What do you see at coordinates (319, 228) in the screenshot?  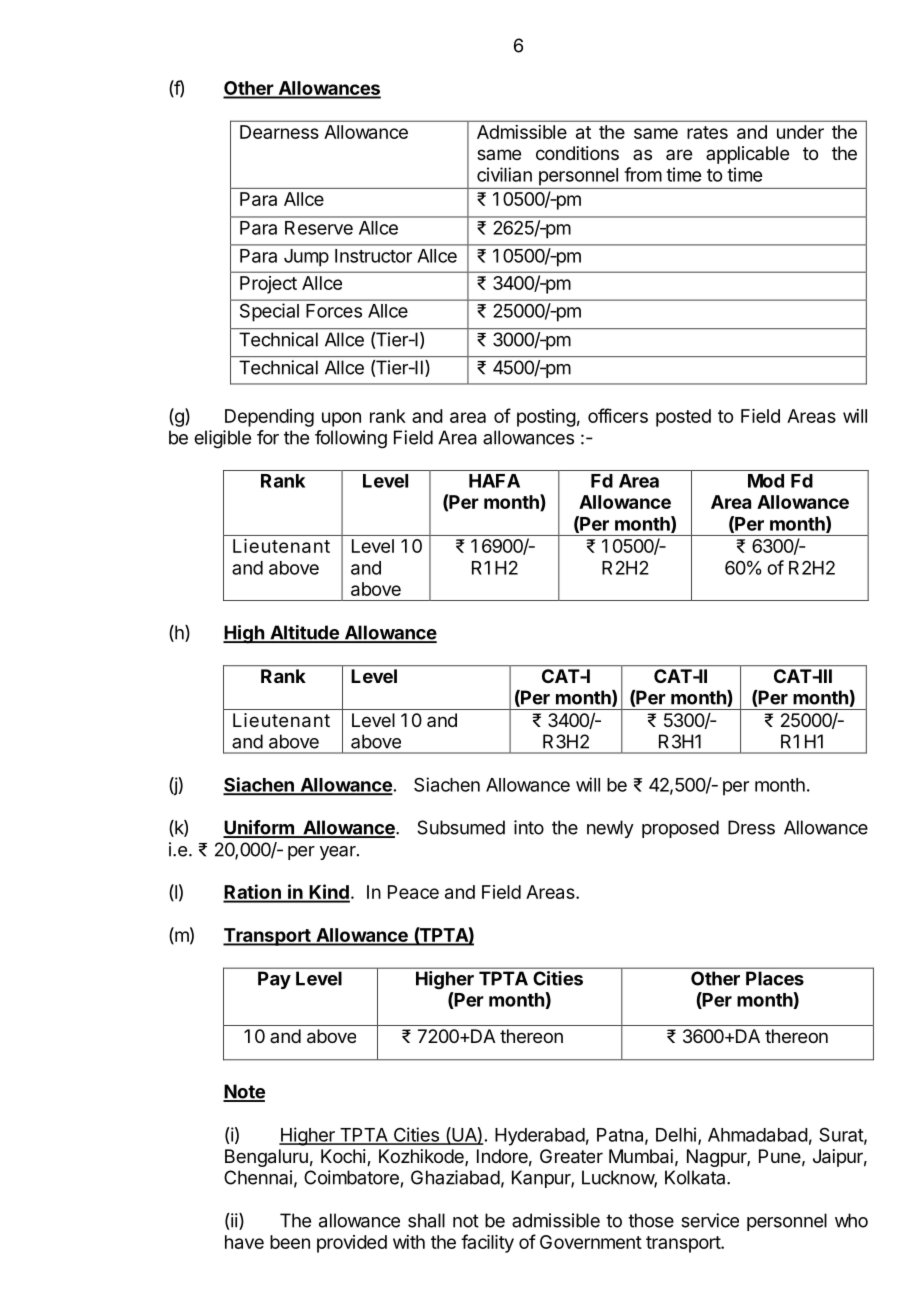 I see `Reserve` at bounding box center [319, 228].
